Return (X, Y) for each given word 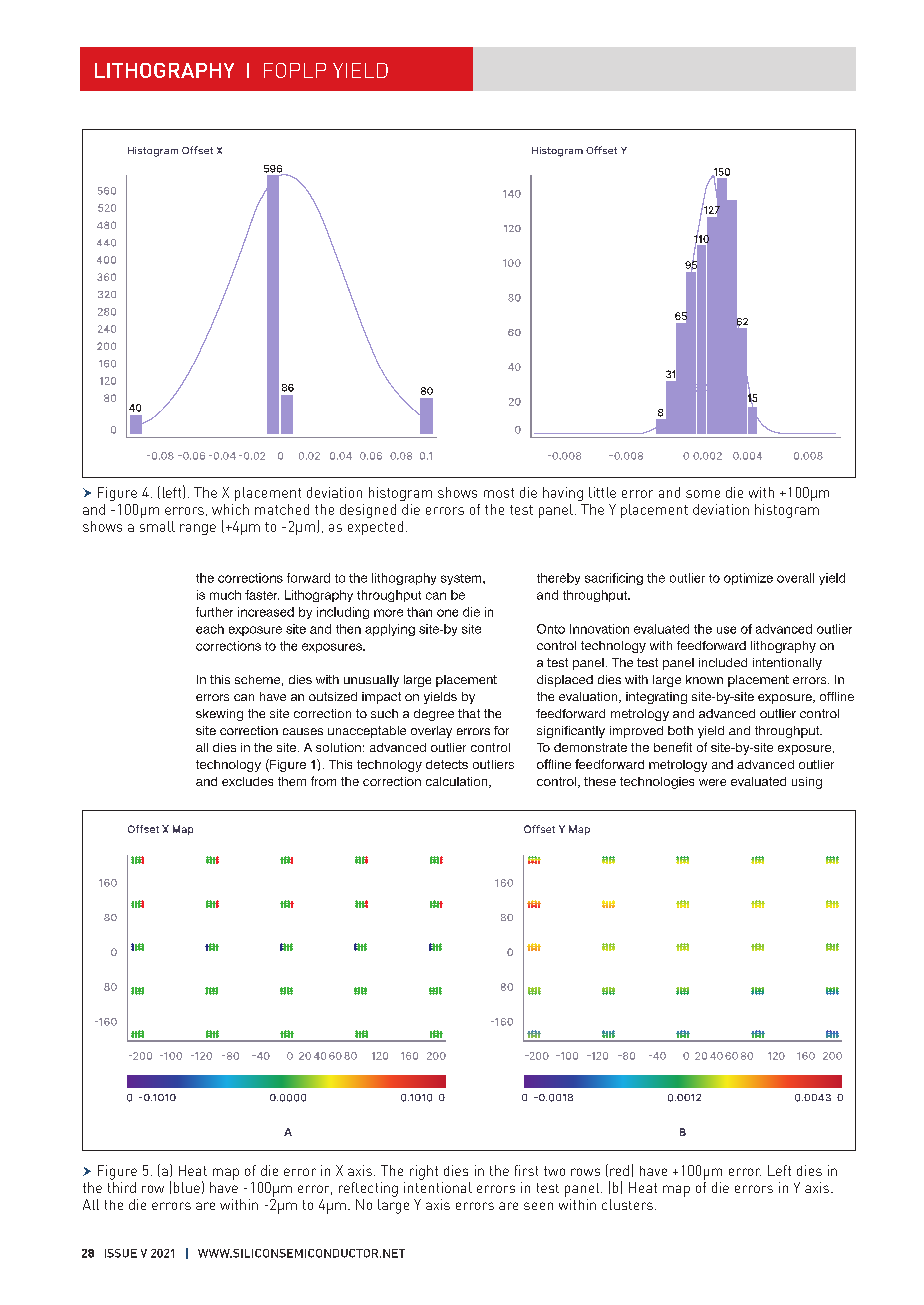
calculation (458, 782)
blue (187, 1187)
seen (538, 1206)
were (712, 782)
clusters (627, 1204)
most (499, 493)
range (198, 529)
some (703, 494)
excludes (247, 781)
